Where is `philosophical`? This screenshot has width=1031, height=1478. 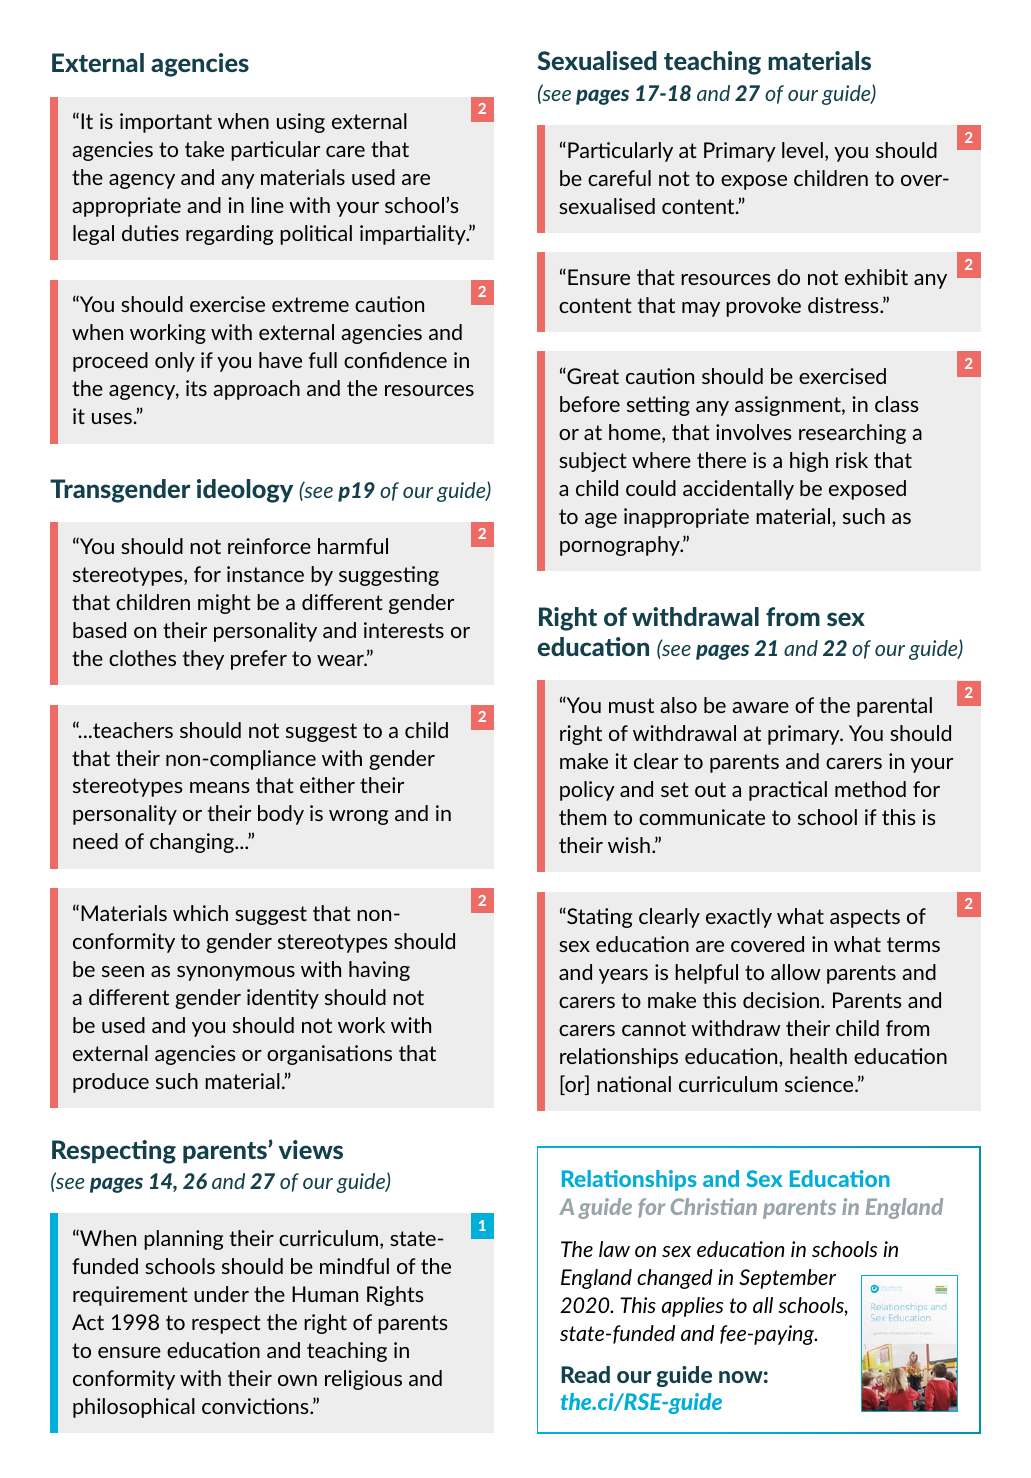
philosophical is located at coordinates (134, 1408).
